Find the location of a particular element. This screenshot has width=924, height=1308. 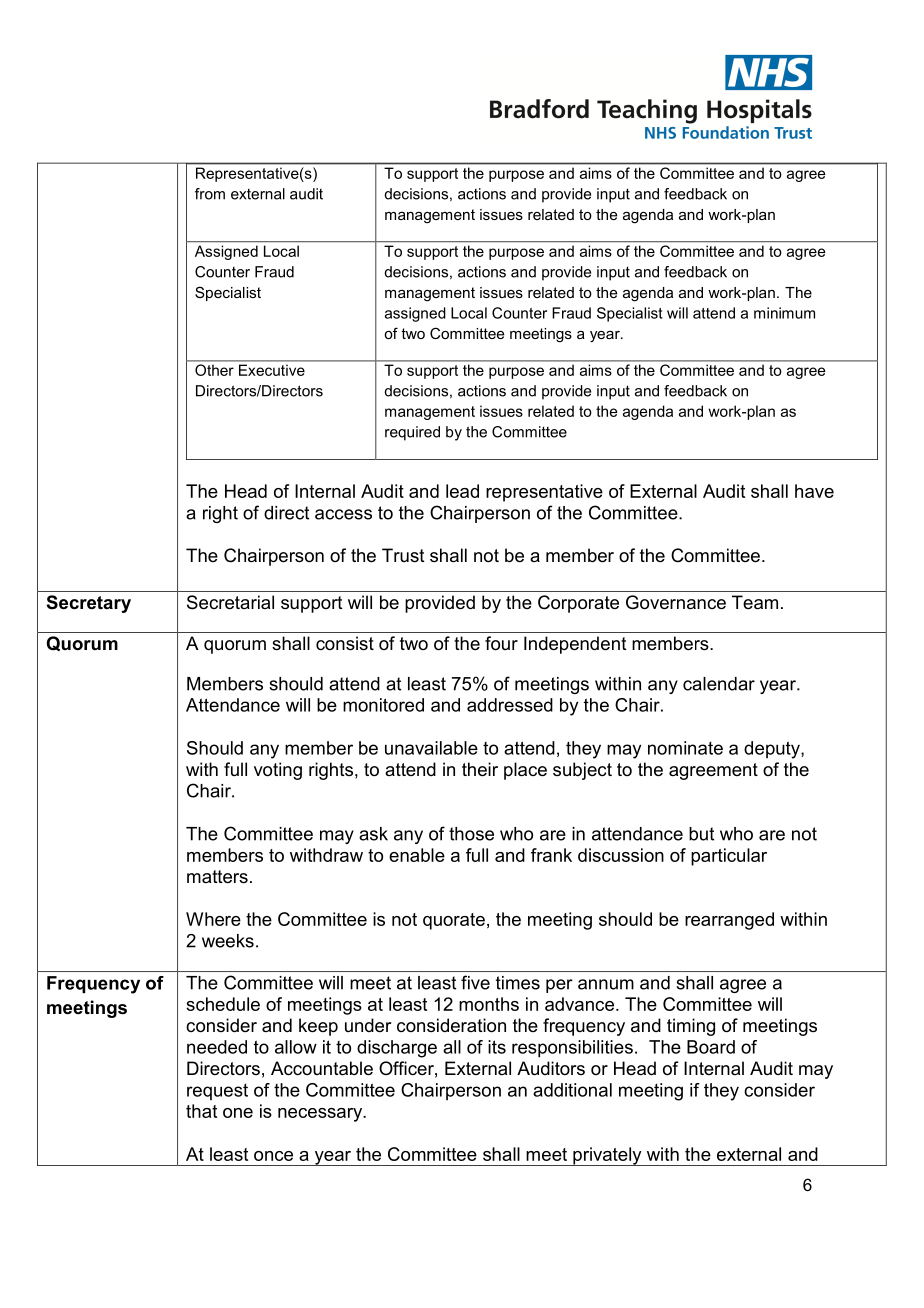

its is located at coordinates (497, 1047).
